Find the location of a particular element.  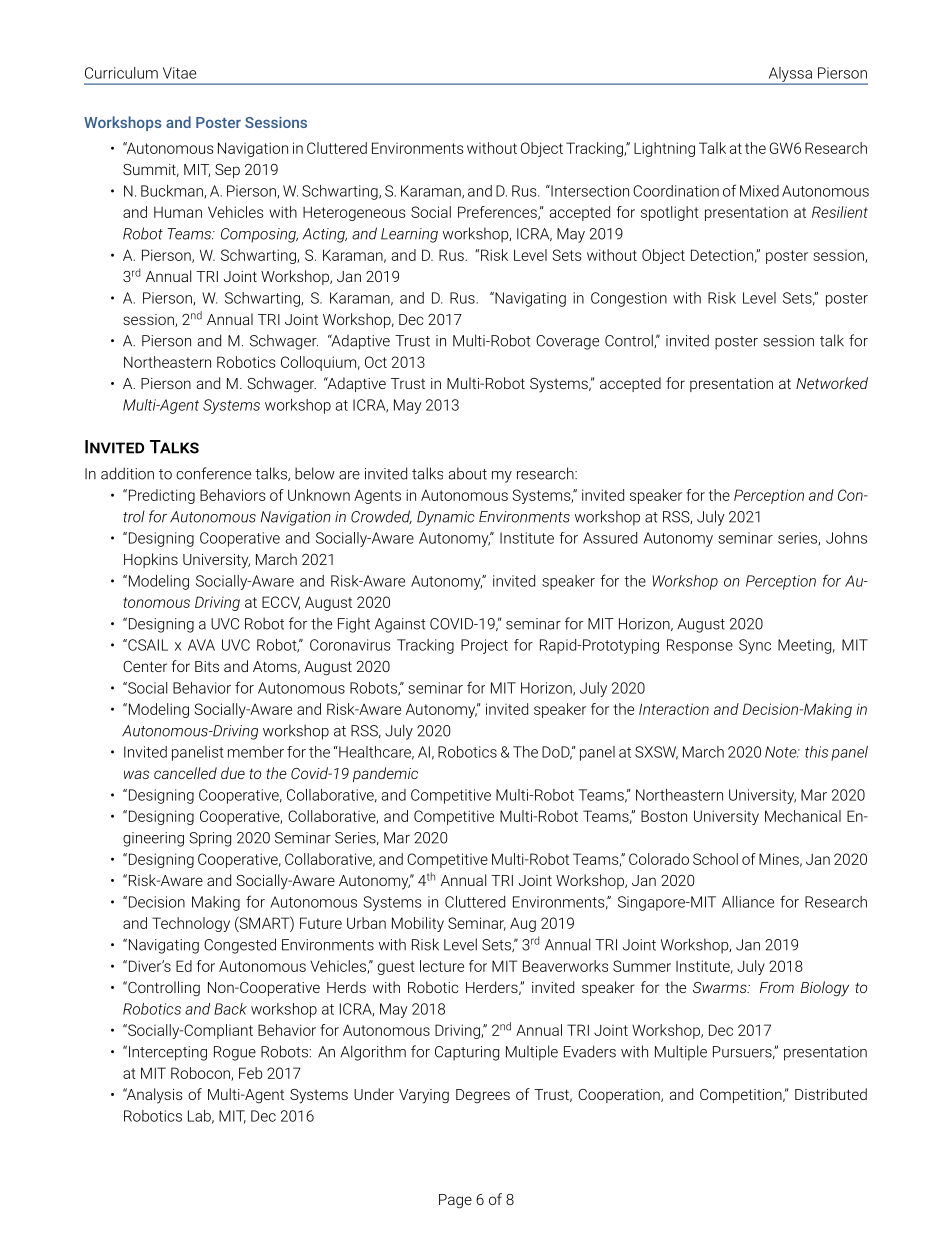

Alyssa is located at coordinates (790, 75).
